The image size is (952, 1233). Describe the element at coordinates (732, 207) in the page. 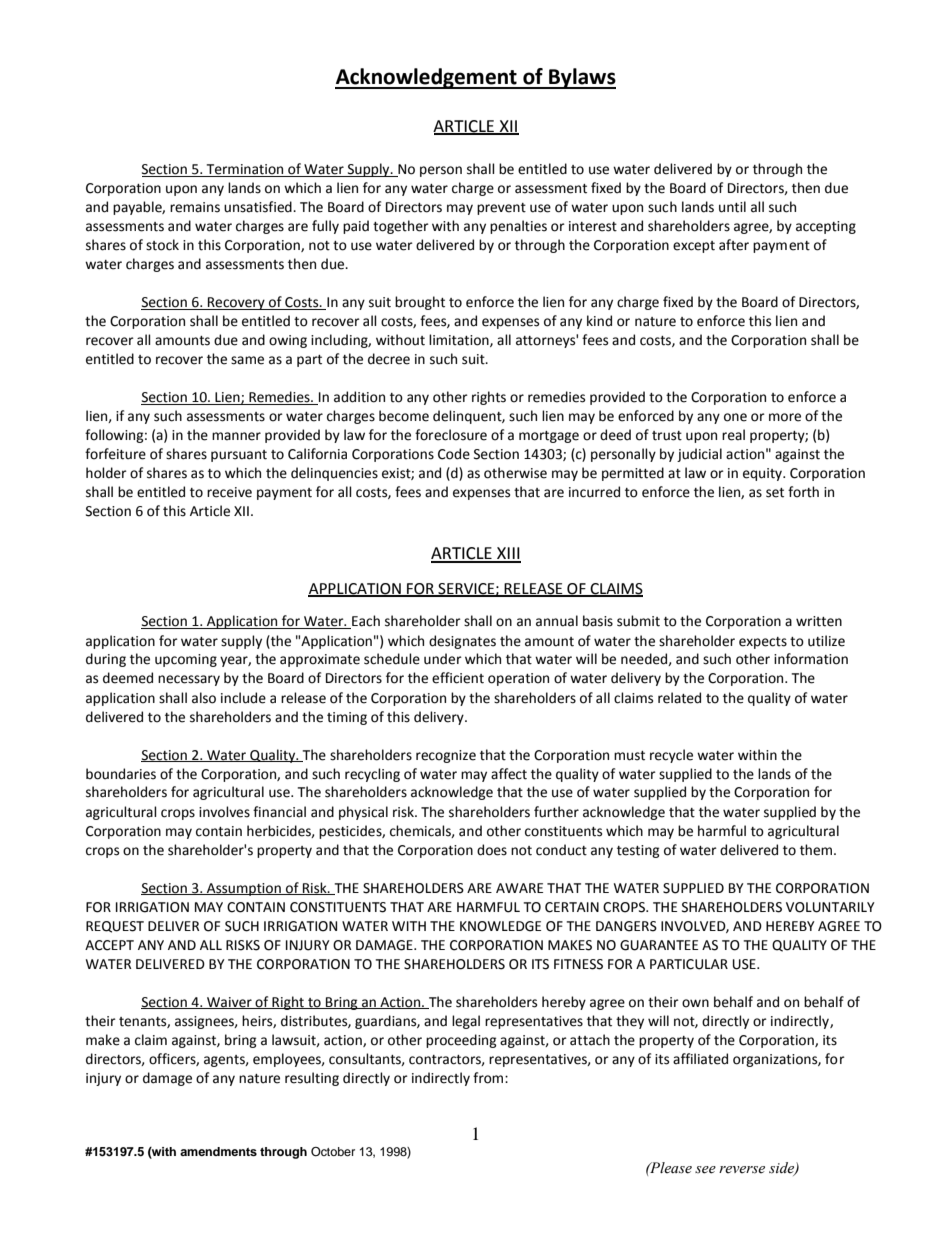

I see `until` at that location.
